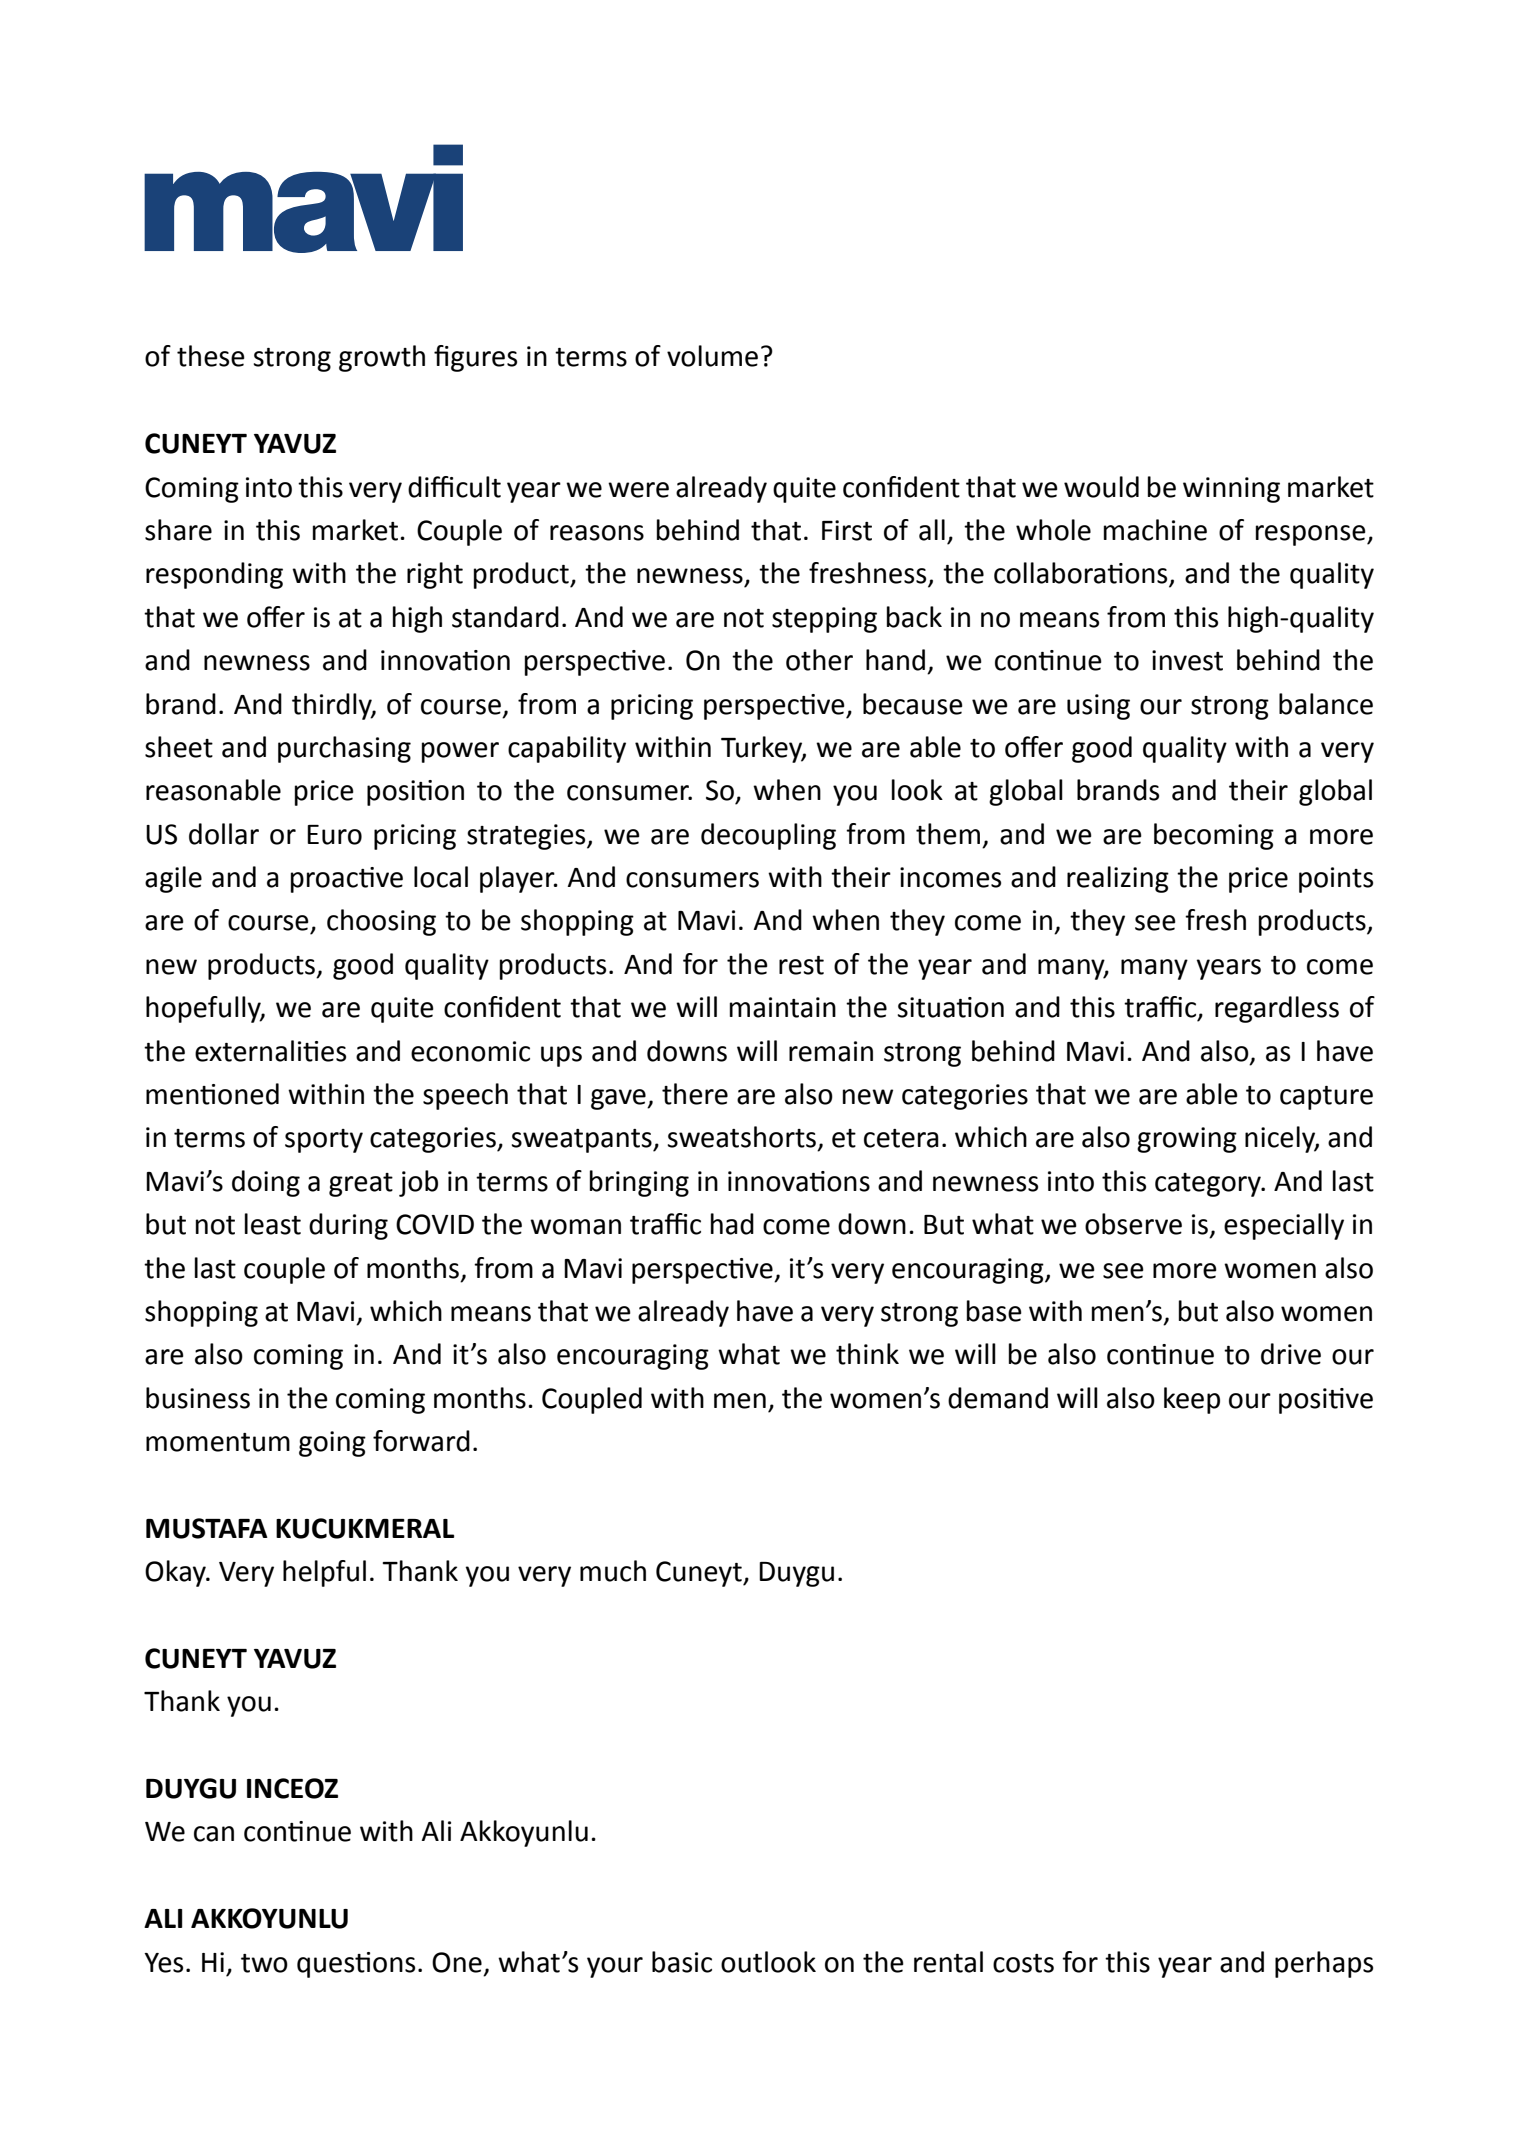 The image size is (1519, 2148). I want to click on helpful, so click(324, 1573).
